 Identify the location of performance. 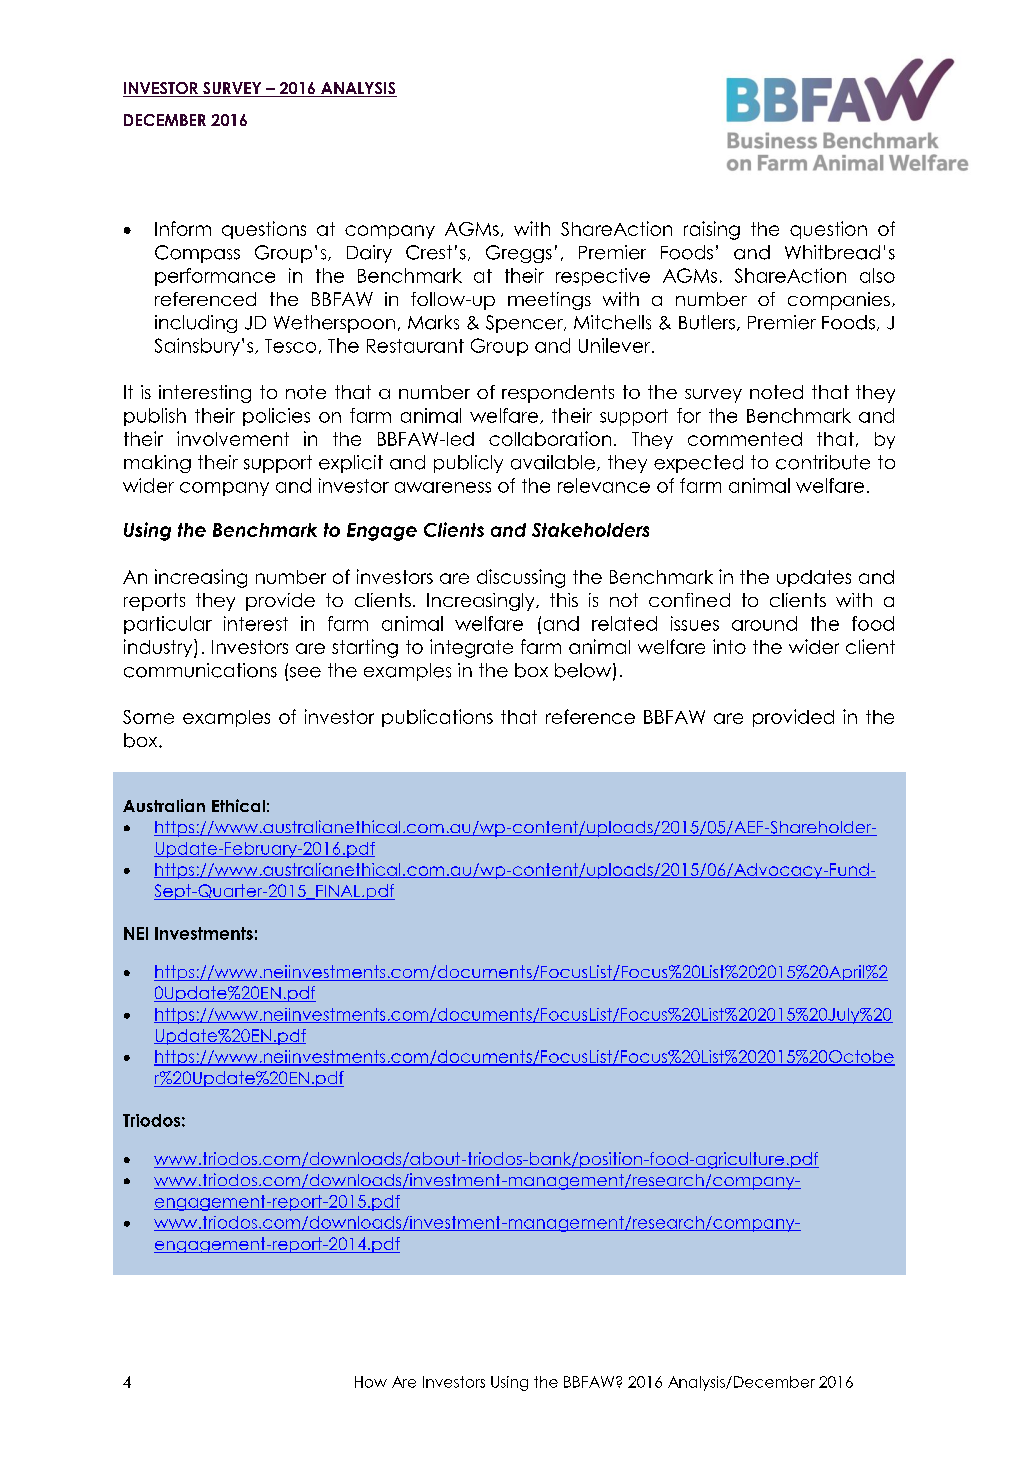
(215, 277).
